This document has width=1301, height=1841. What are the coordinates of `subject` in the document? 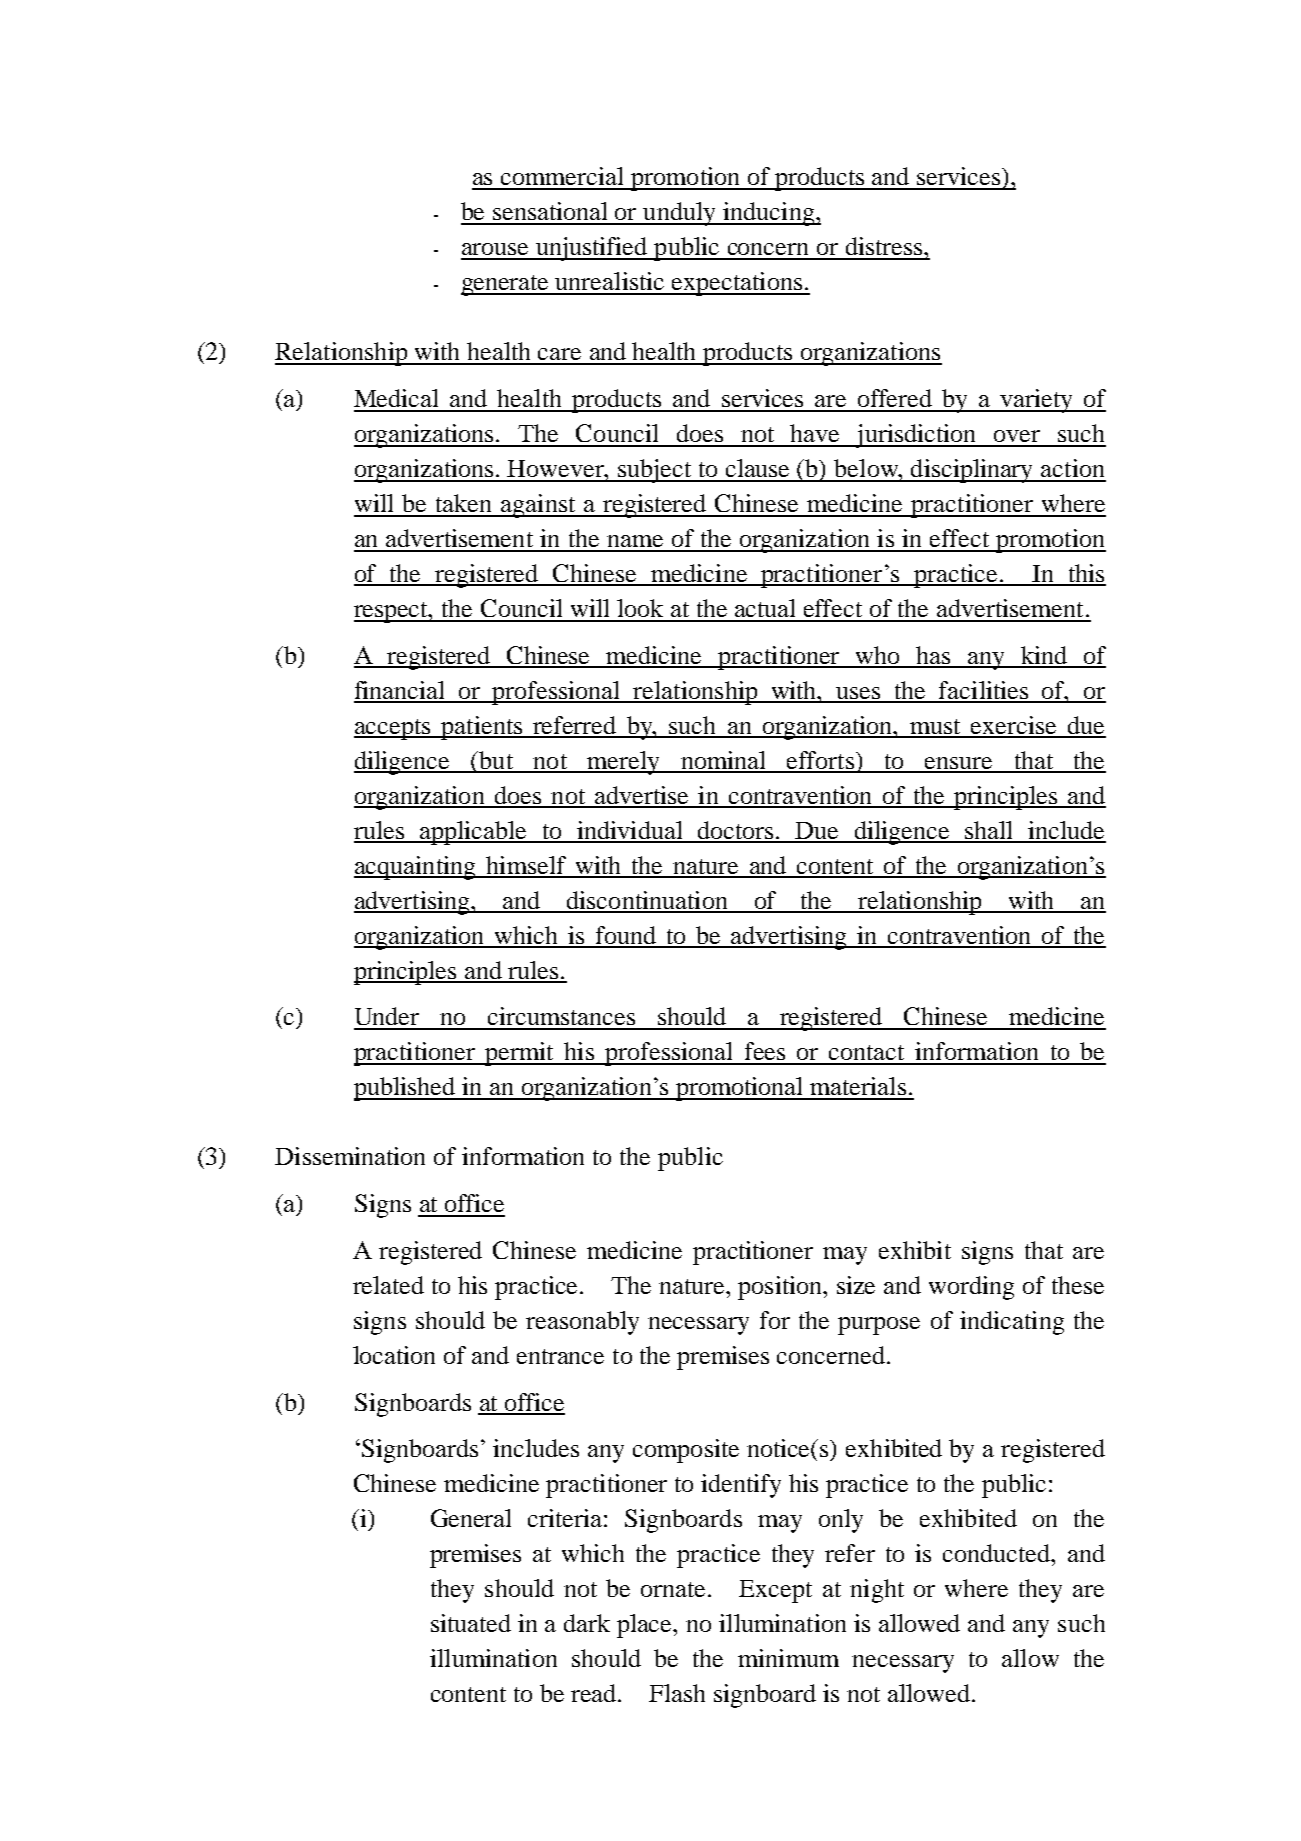 It's located at (655, 471).
